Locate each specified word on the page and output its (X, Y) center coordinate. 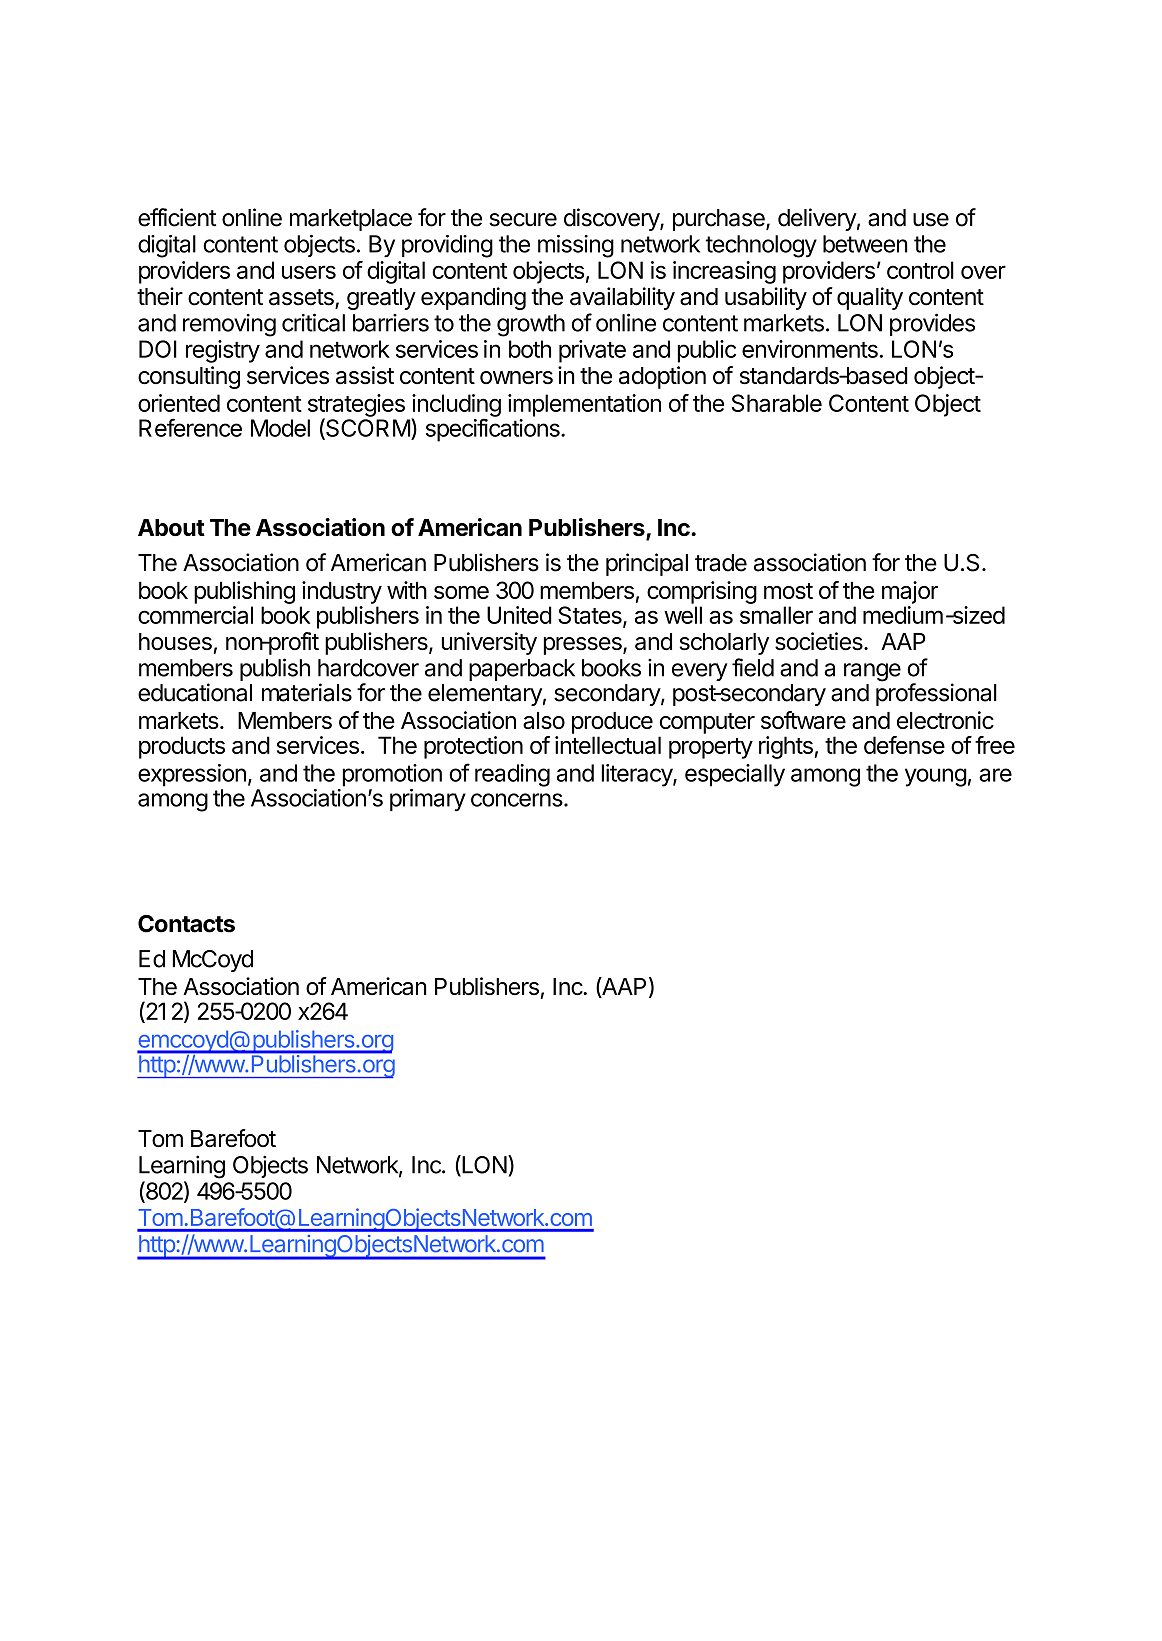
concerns (518, 800)
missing (576, 246)
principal (647, 564)
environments (810, 349)
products (182, 747)
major (910, 592)
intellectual (608, 745)
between (865, 244)
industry (342, 592)
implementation (584, 405)
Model (280, 428)
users (309, 272)
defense (904, 745)
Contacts (186, 924)
